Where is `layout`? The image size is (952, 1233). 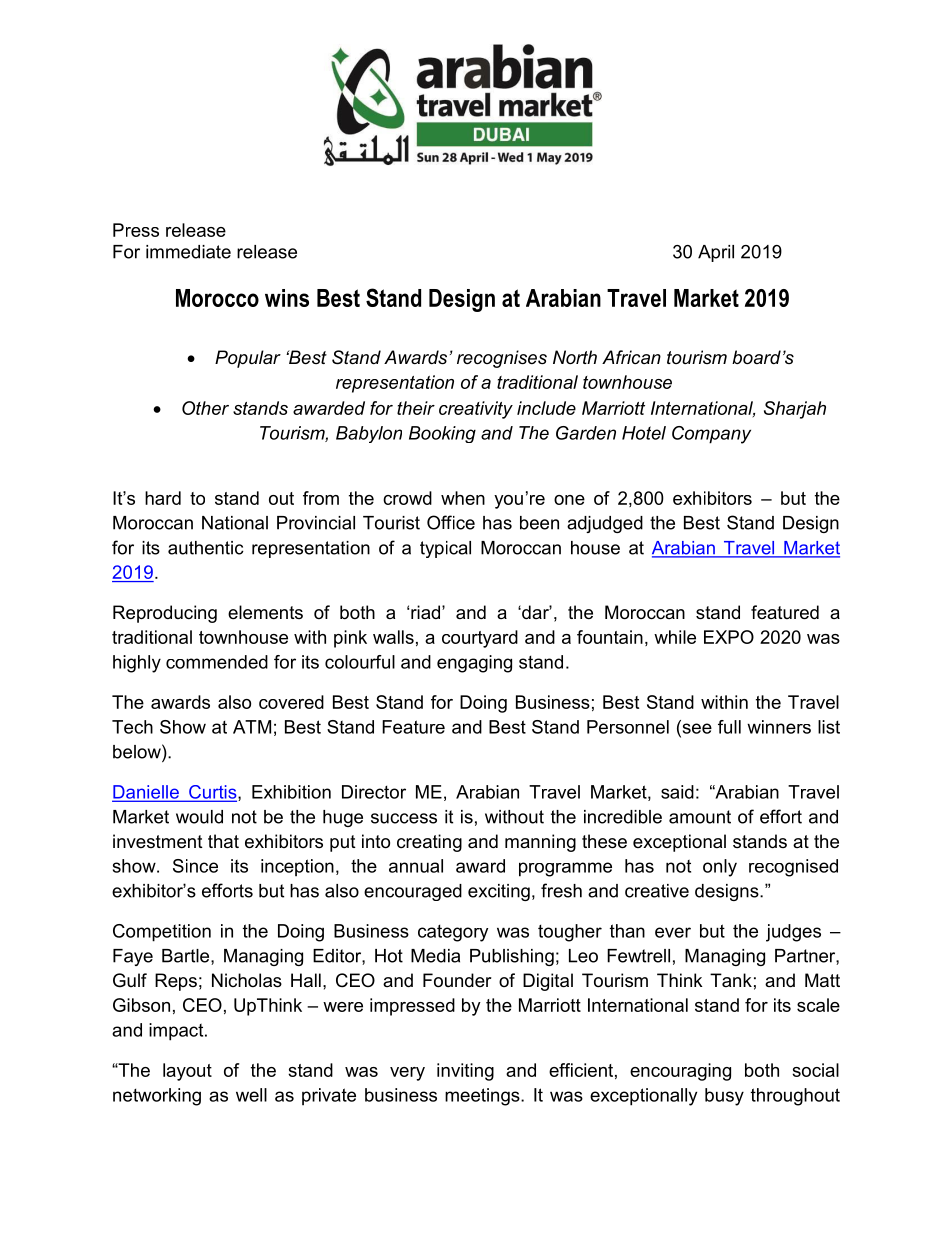 layout is located at coordinates (187, 1072).
